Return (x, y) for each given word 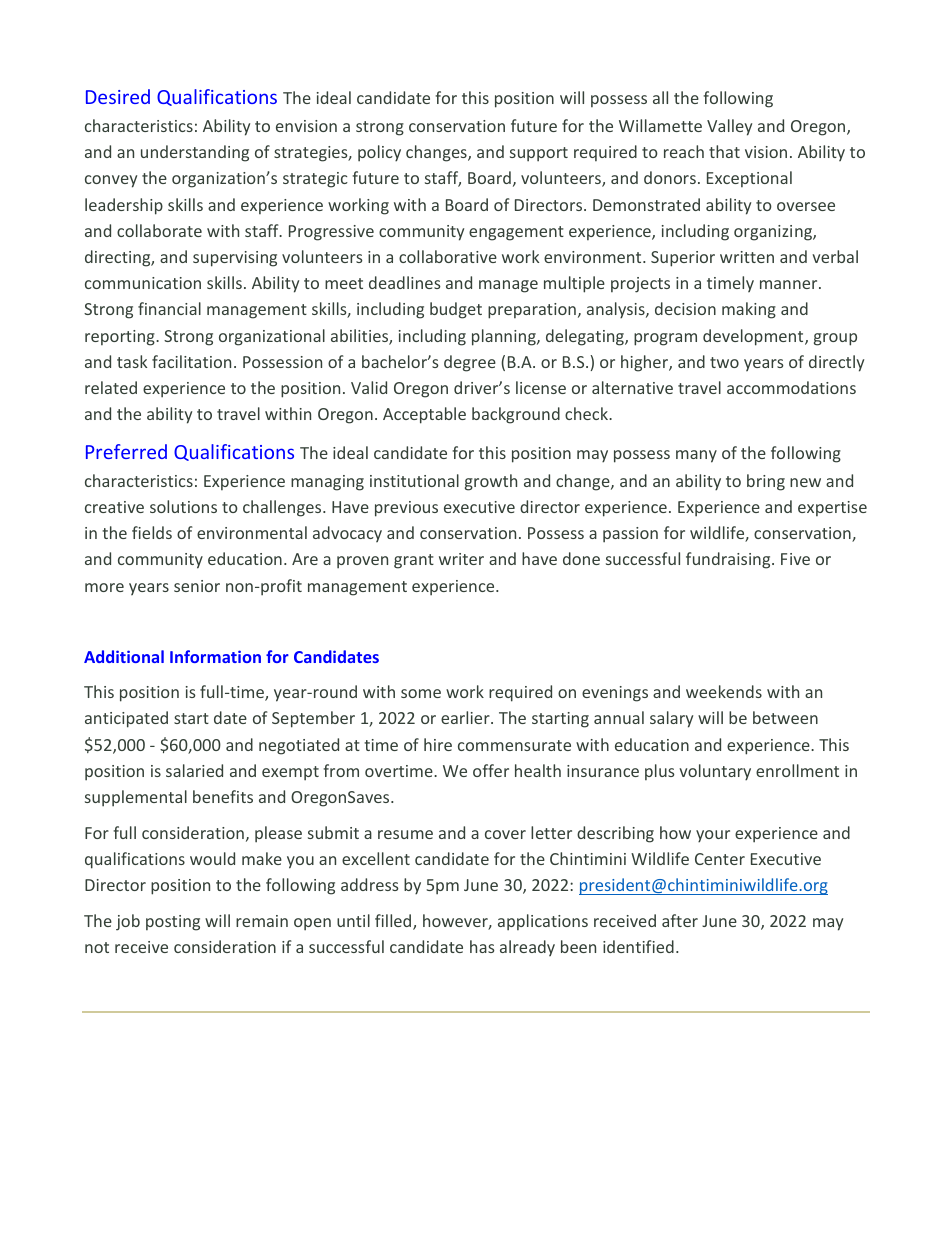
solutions (183, 506)
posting (173, 923)
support (539, 154)
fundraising (729, 560)
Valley (729, 127)
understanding (195, 153)
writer (461, 559)
